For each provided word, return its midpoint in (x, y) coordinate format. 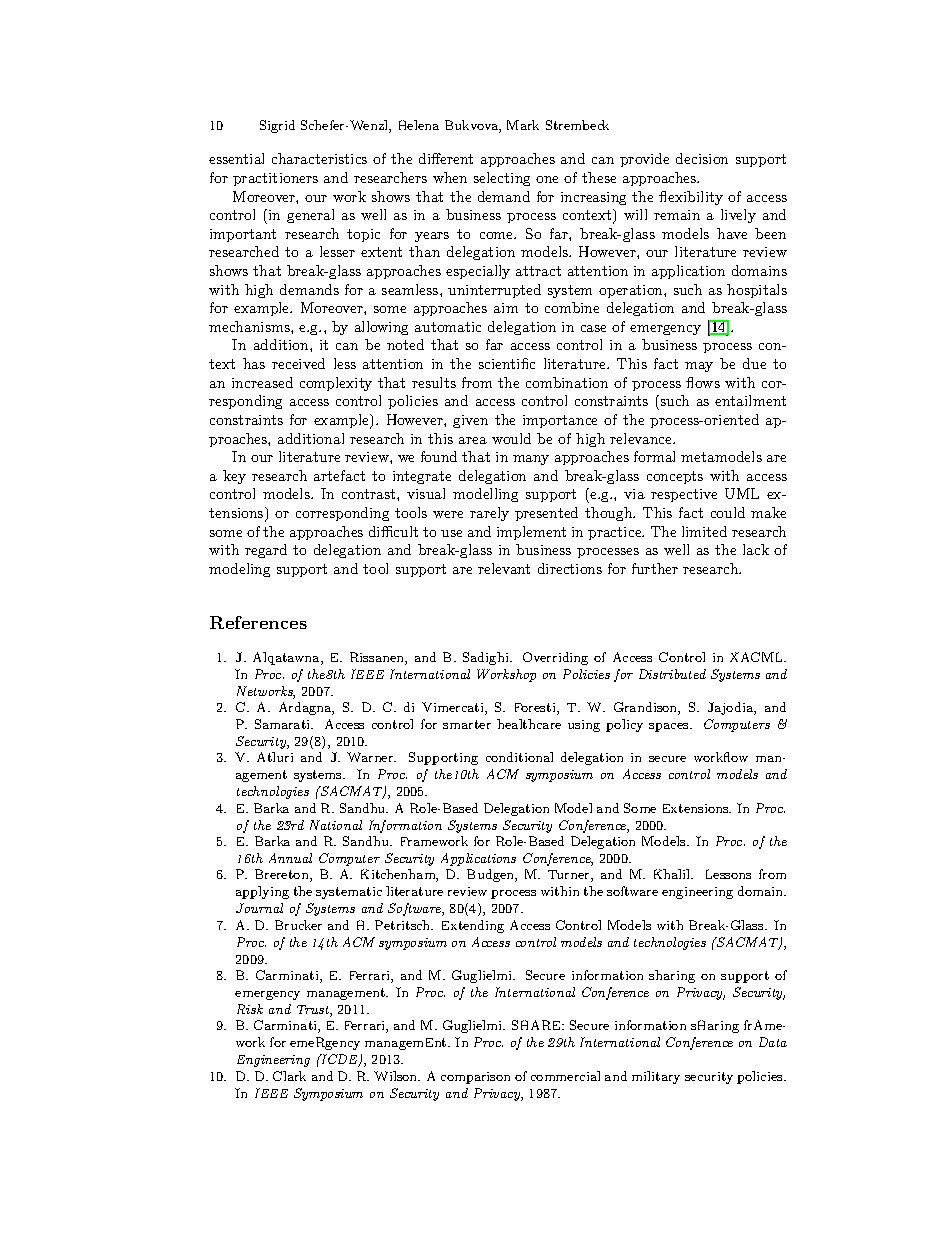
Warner (371, 757)
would (511, 438)
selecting (502, 179)
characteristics (319, 158)
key (234, 477)
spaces (670, 727)
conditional (519, 757)
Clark (289, 1076)
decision (702, 158)
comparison (475, 1078)
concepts (675, 477)
